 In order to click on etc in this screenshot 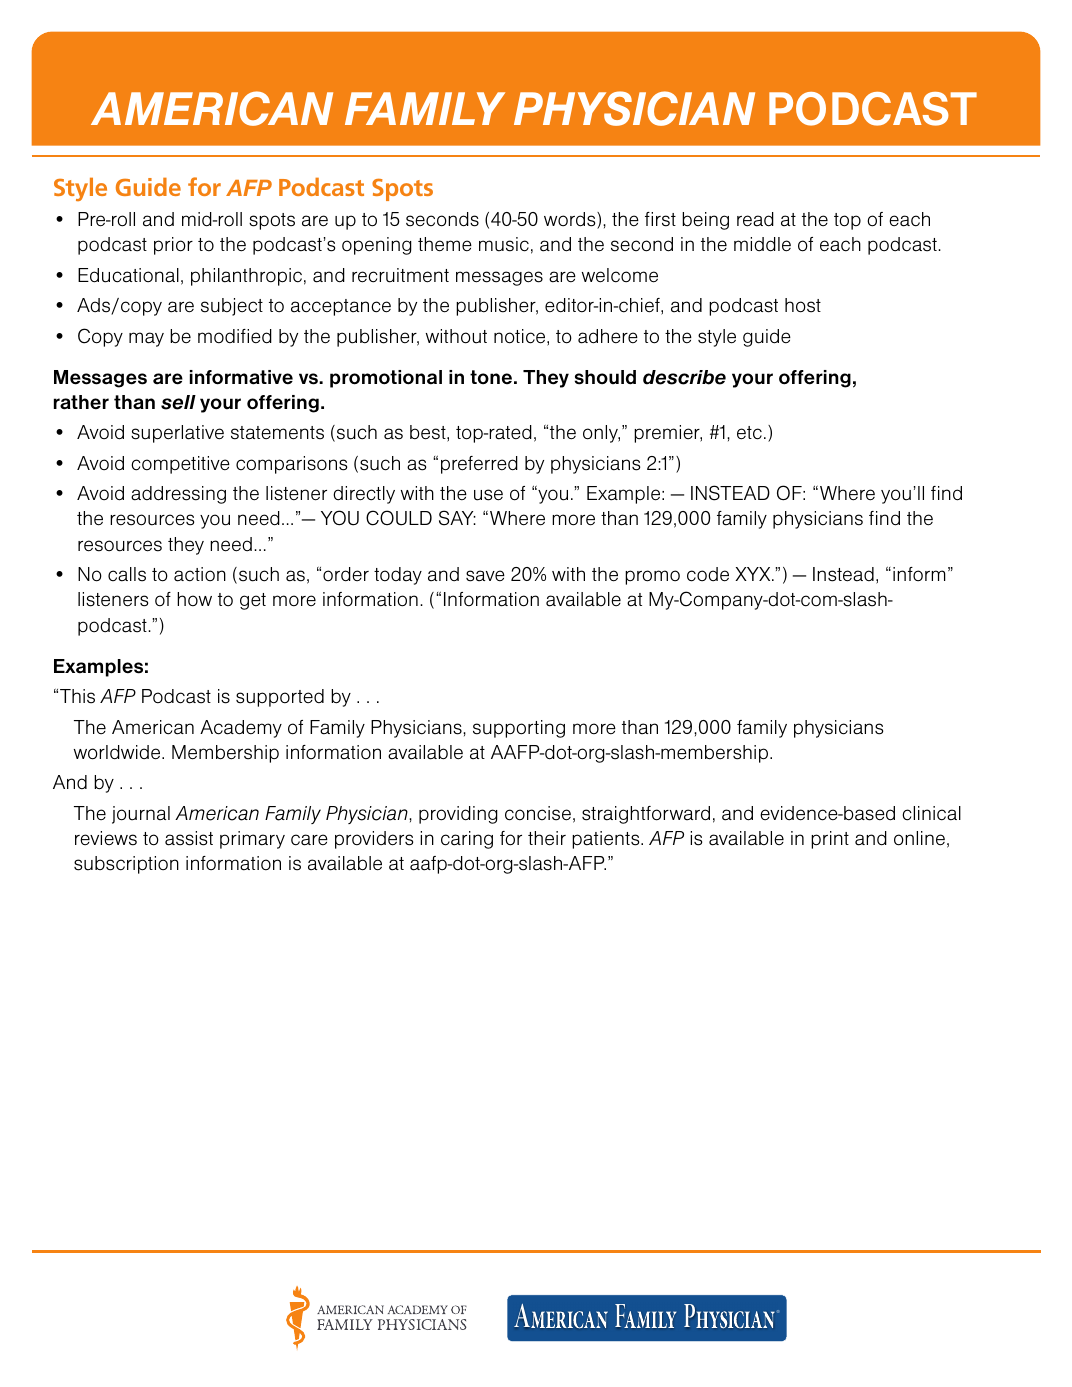, I will do `click(749, 433)`.
